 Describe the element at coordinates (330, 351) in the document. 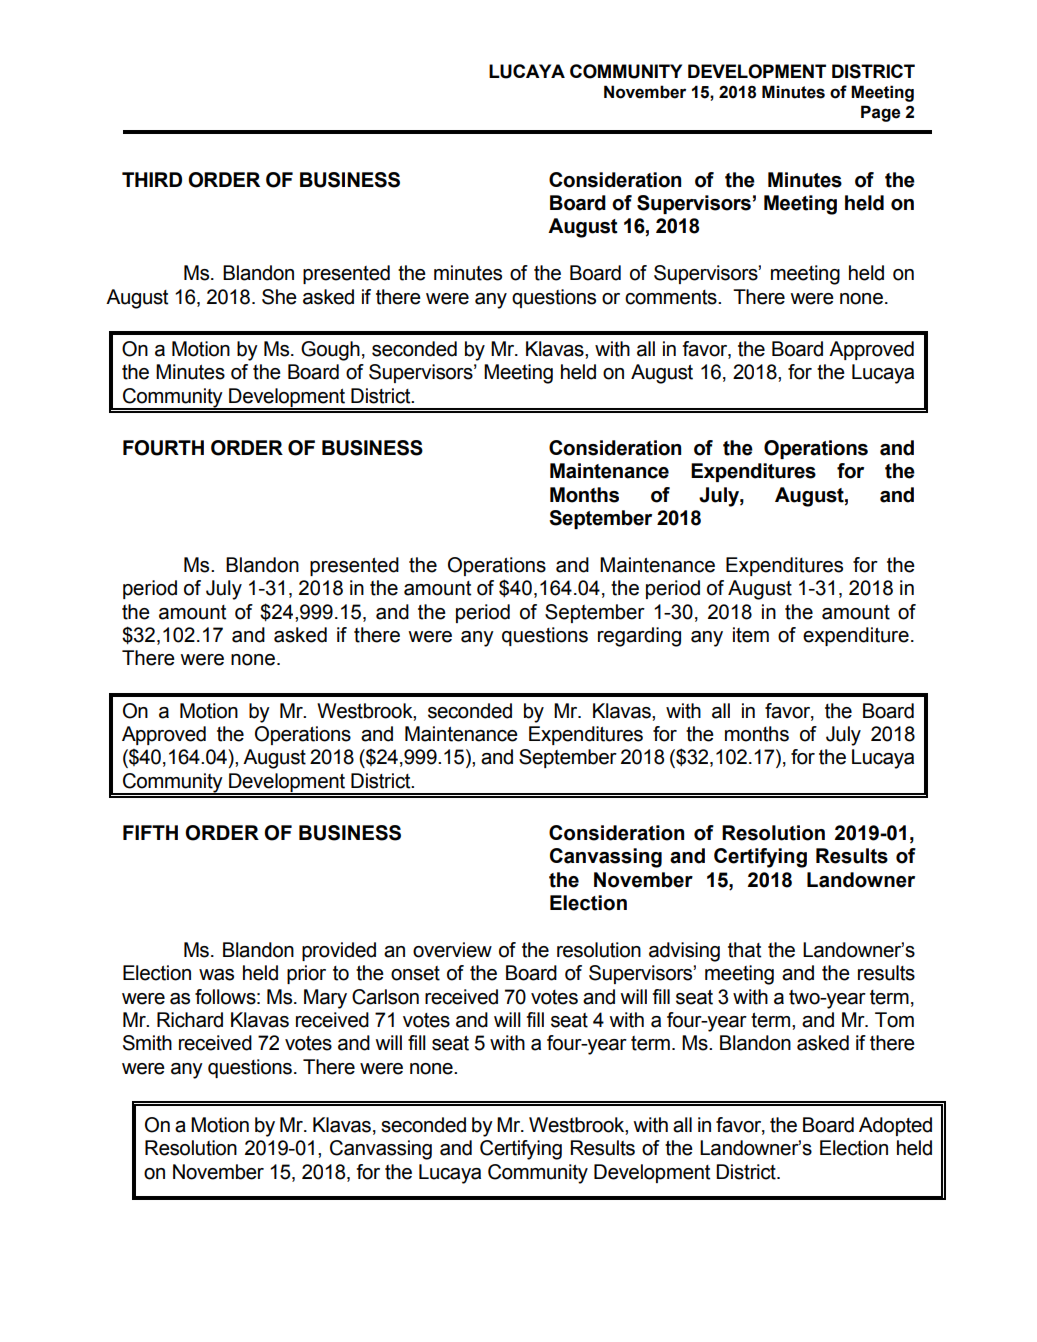

I see `Gough` at that location.
